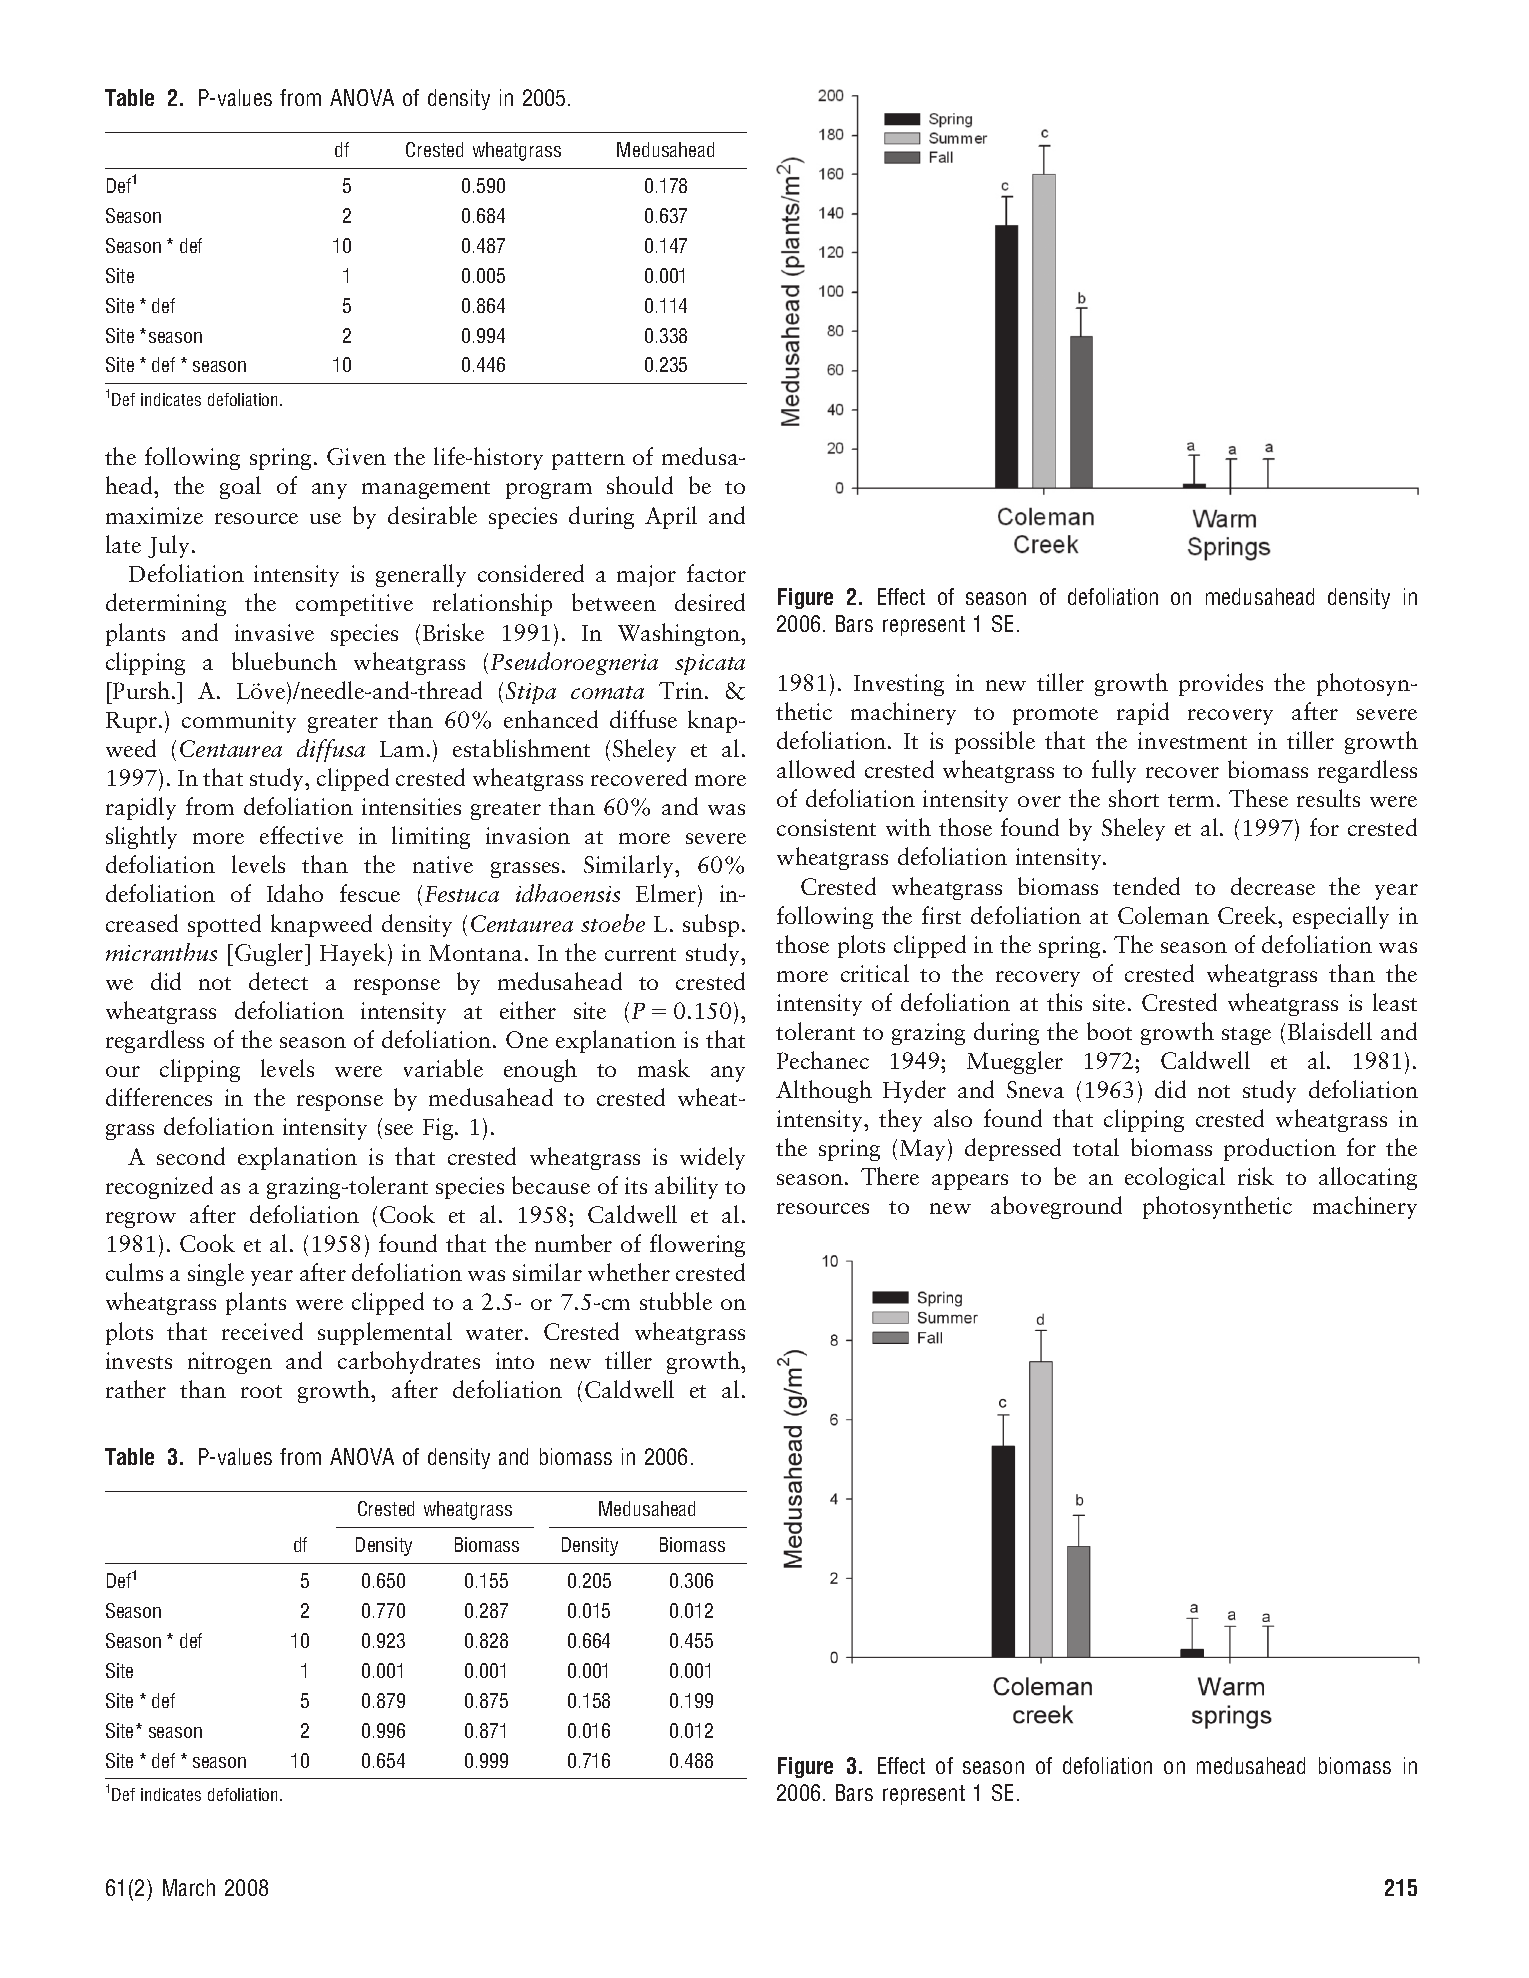 The height and width of the image is (1978, 1529). What do you see at coordinates (261, 1391) in the image?
I see `root` at bounding box center [261, 1391].
